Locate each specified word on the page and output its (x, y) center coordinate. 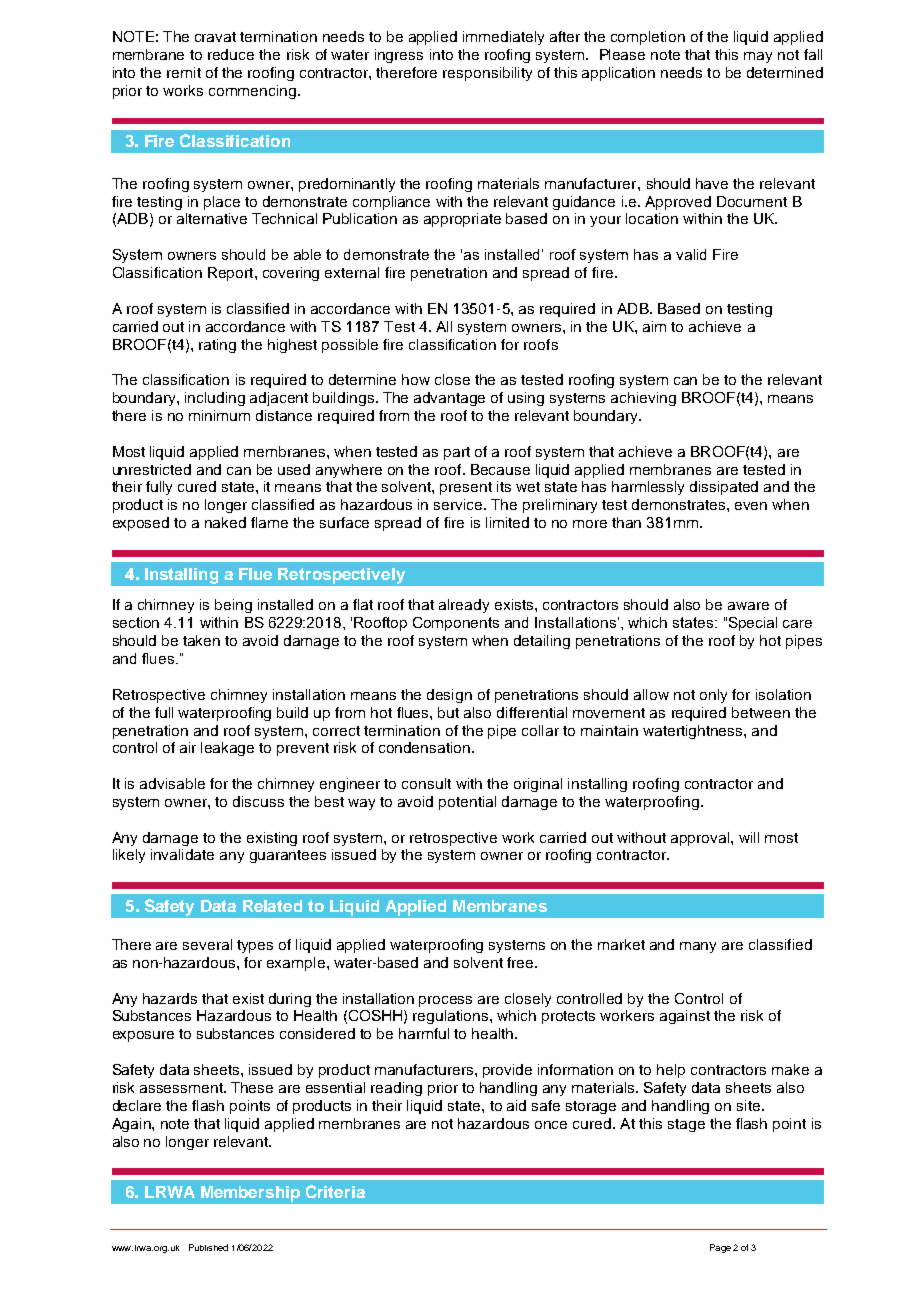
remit (184, 72)
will (749, 837)
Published (208, 1247)
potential (467, 803)
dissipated (724, 488)
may (758, 57)
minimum (219, 415)
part (457, 453)
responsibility (487, 74)
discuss (258, 801)
